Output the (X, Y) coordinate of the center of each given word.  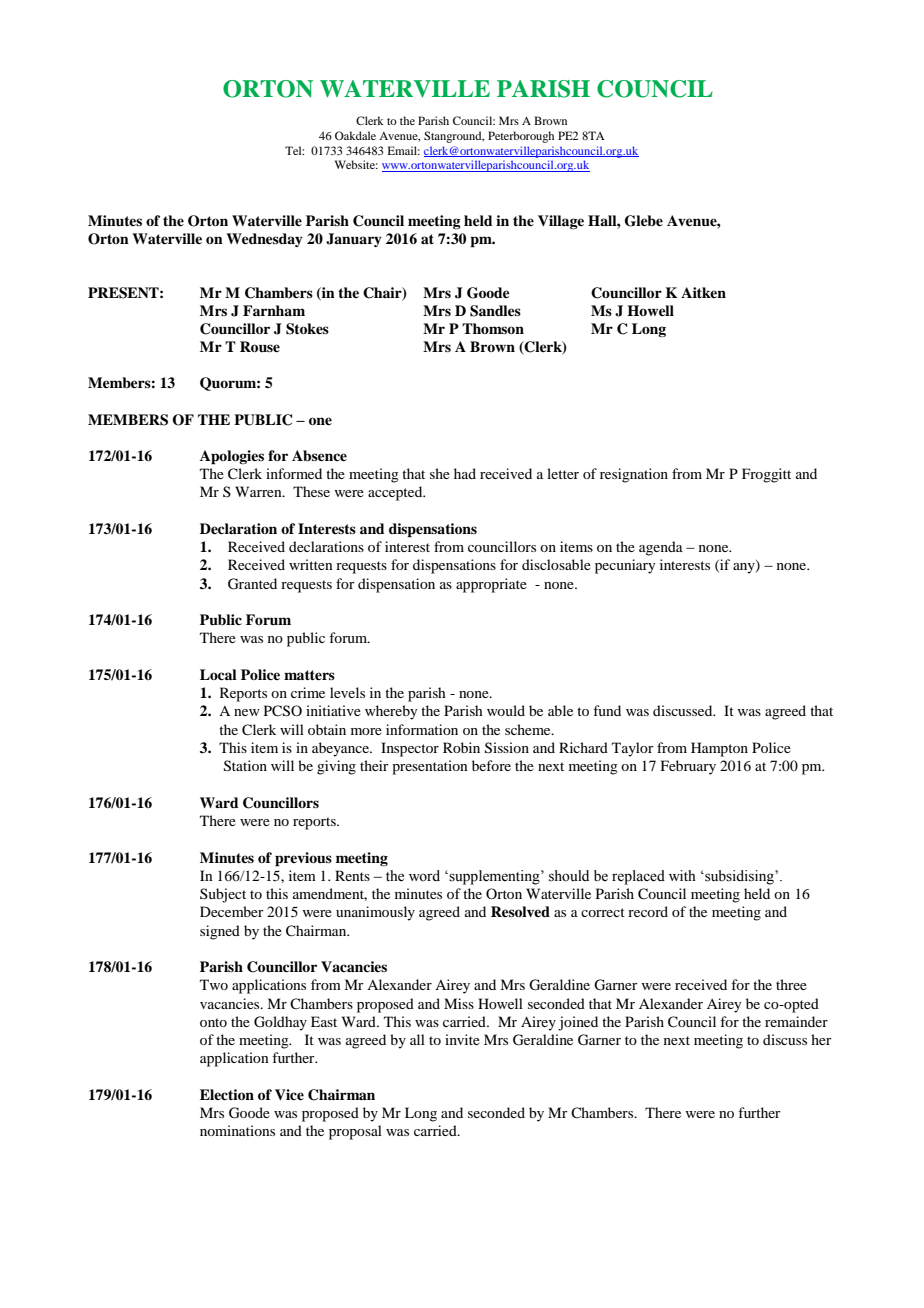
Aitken (703, 292)
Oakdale (355, 135)
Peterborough (521, 137)
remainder (796, 1021)
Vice (289, 1094)
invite (462, 1039)
